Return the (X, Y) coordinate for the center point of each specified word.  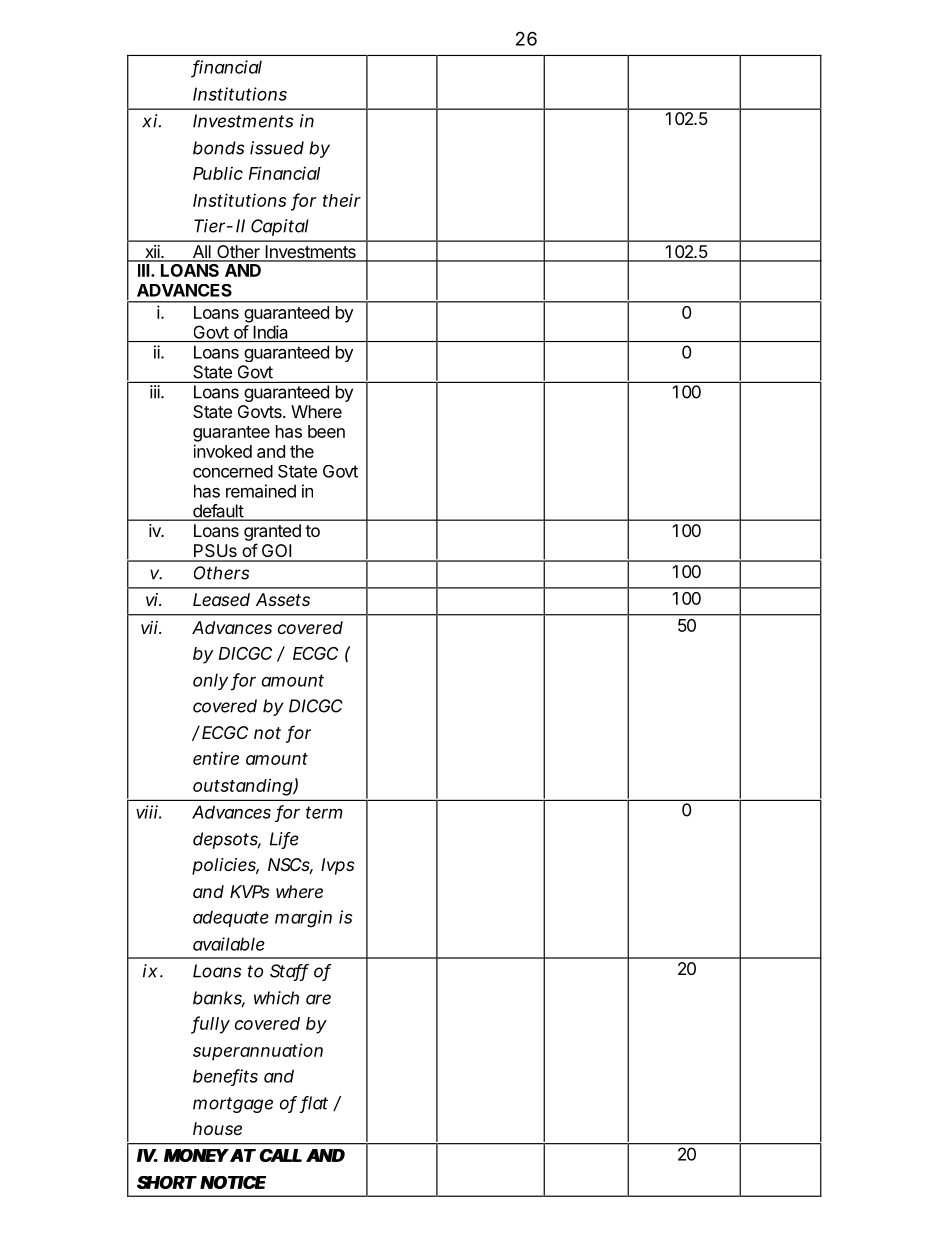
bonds (219, 148)
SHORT (166, 1182)
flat (314, 1104)
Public (218, 173)
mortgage (233, 1105)
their (342, 200)
